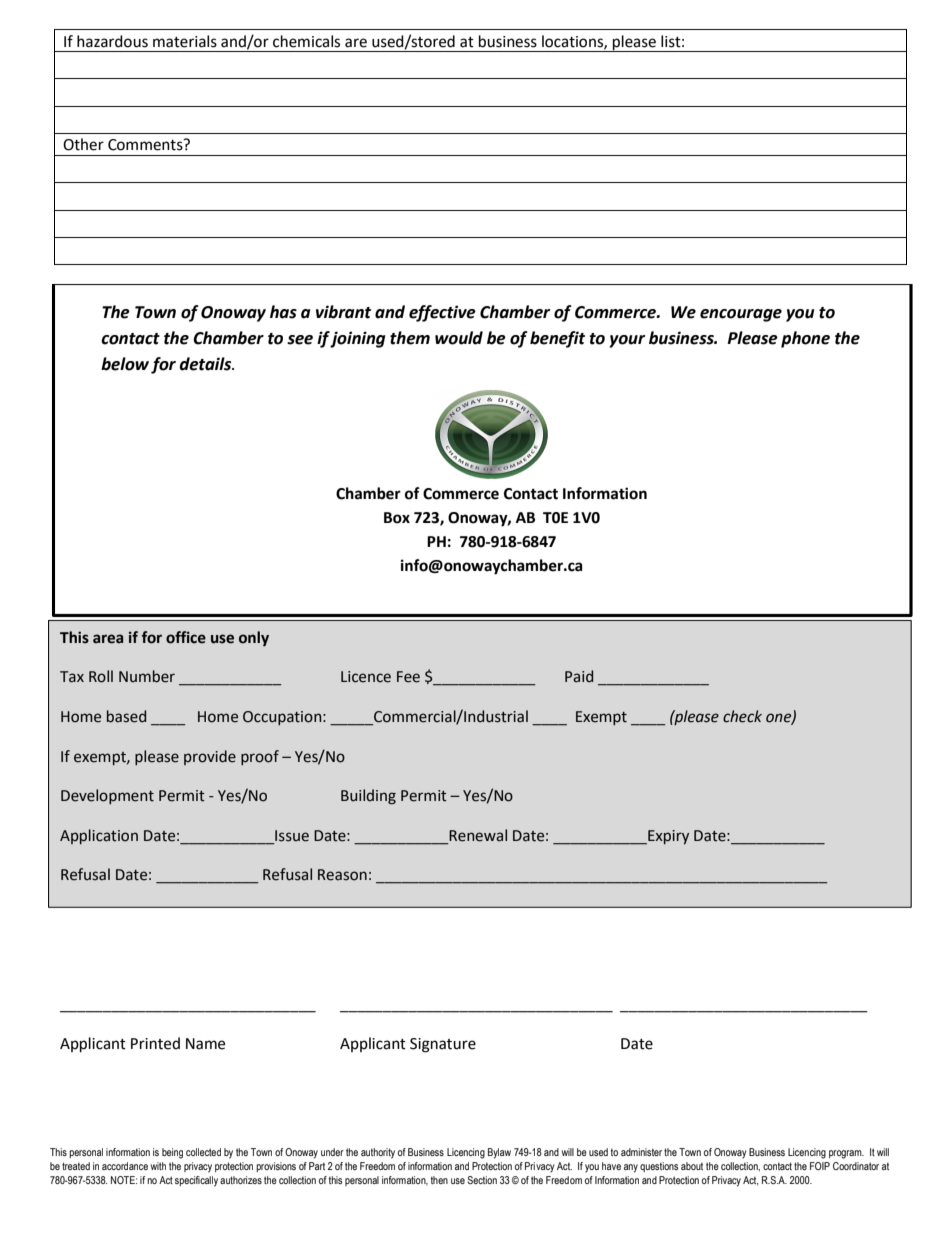  I want to click on being, so click(172, 1153).
